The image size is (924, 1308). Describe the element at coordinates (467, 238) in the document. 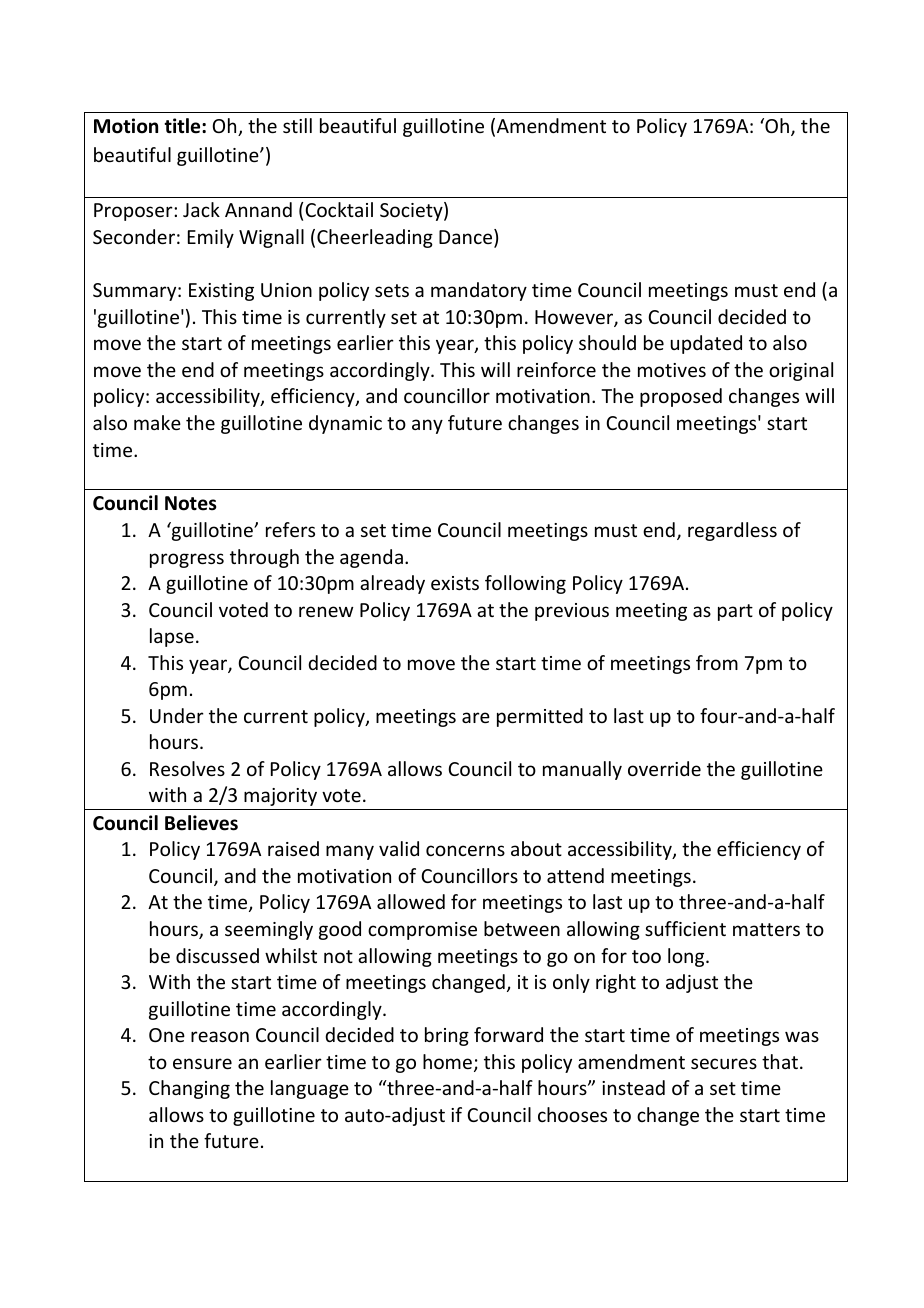

I see `Dance` at that location.
